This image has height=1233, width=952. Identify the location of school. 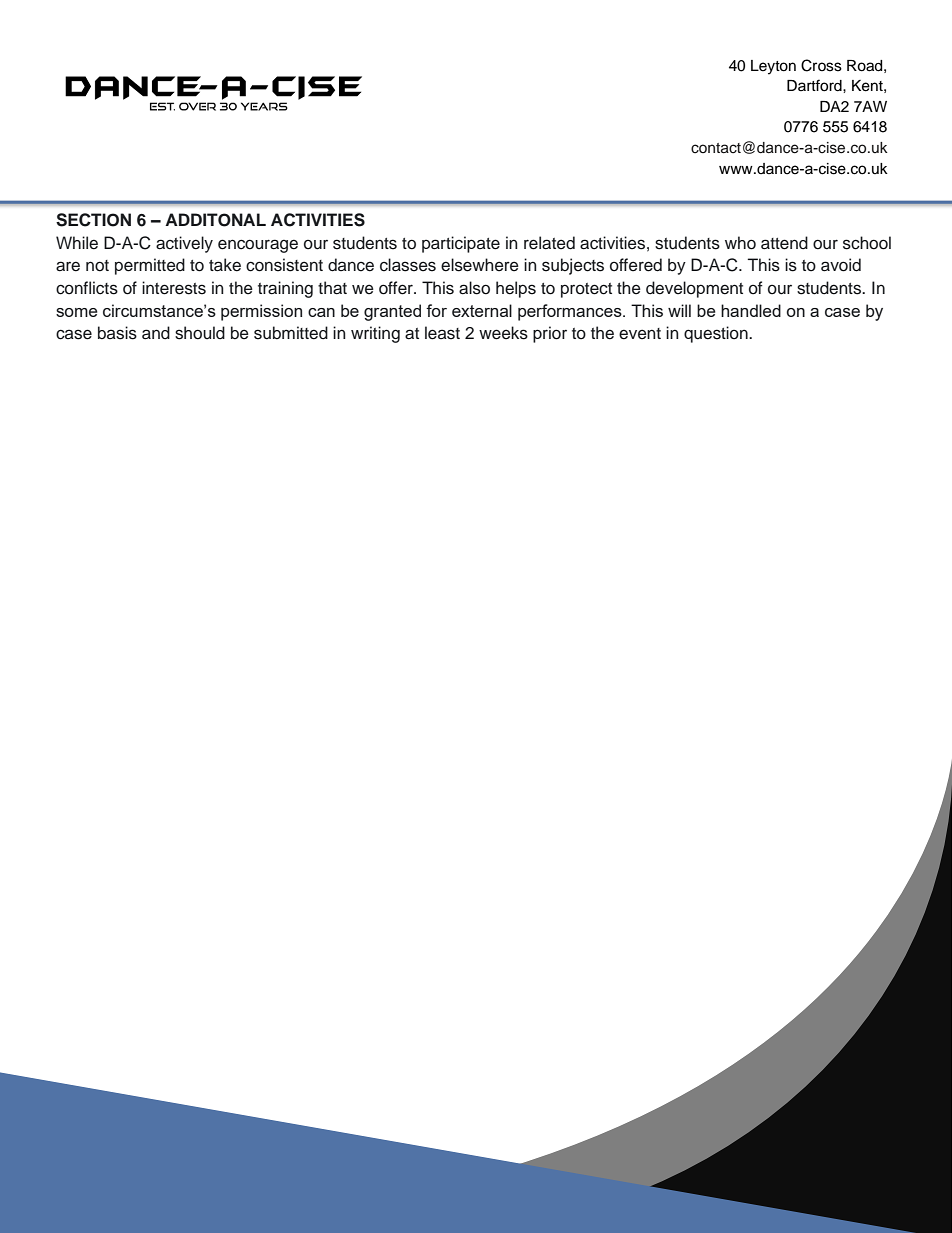
(867, 243).
